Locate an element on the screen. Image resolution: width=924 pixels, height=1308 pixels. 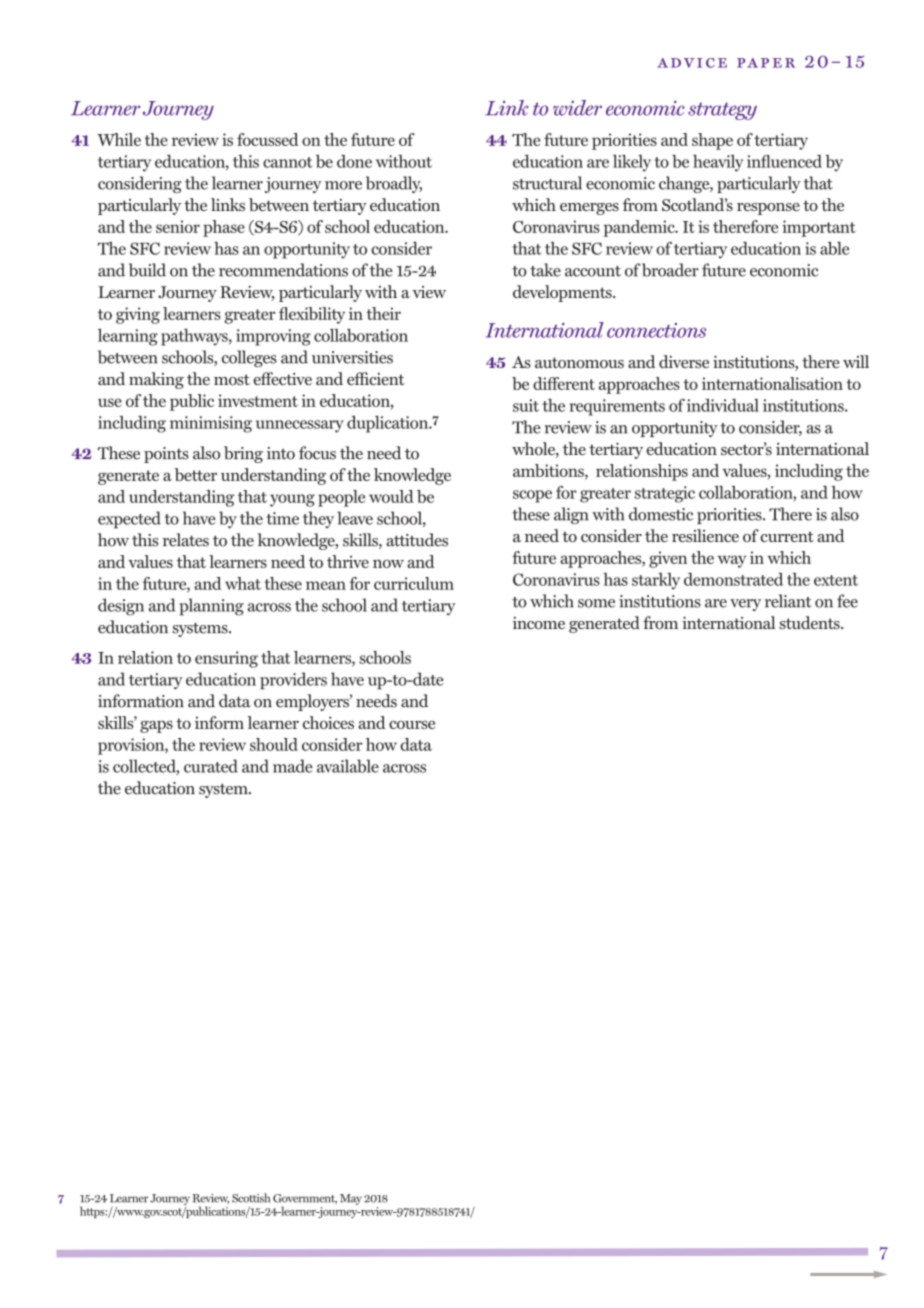
shape is located at coordinates (712, 141).
